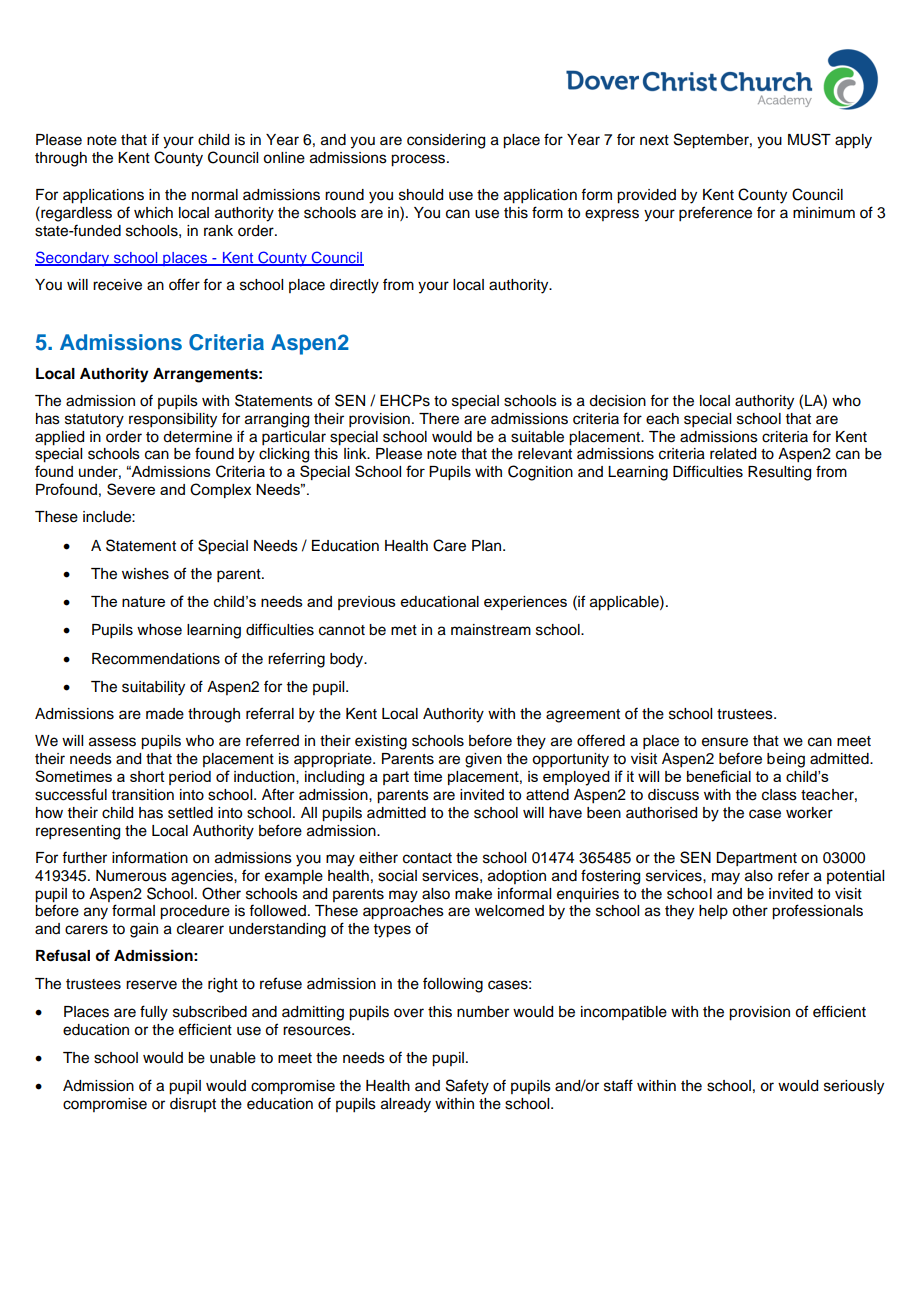 The height and width of the screenshot is (1308, 924). Describe the element at coordinates (147, 776) in the screenshot. I see `short` at that location.
